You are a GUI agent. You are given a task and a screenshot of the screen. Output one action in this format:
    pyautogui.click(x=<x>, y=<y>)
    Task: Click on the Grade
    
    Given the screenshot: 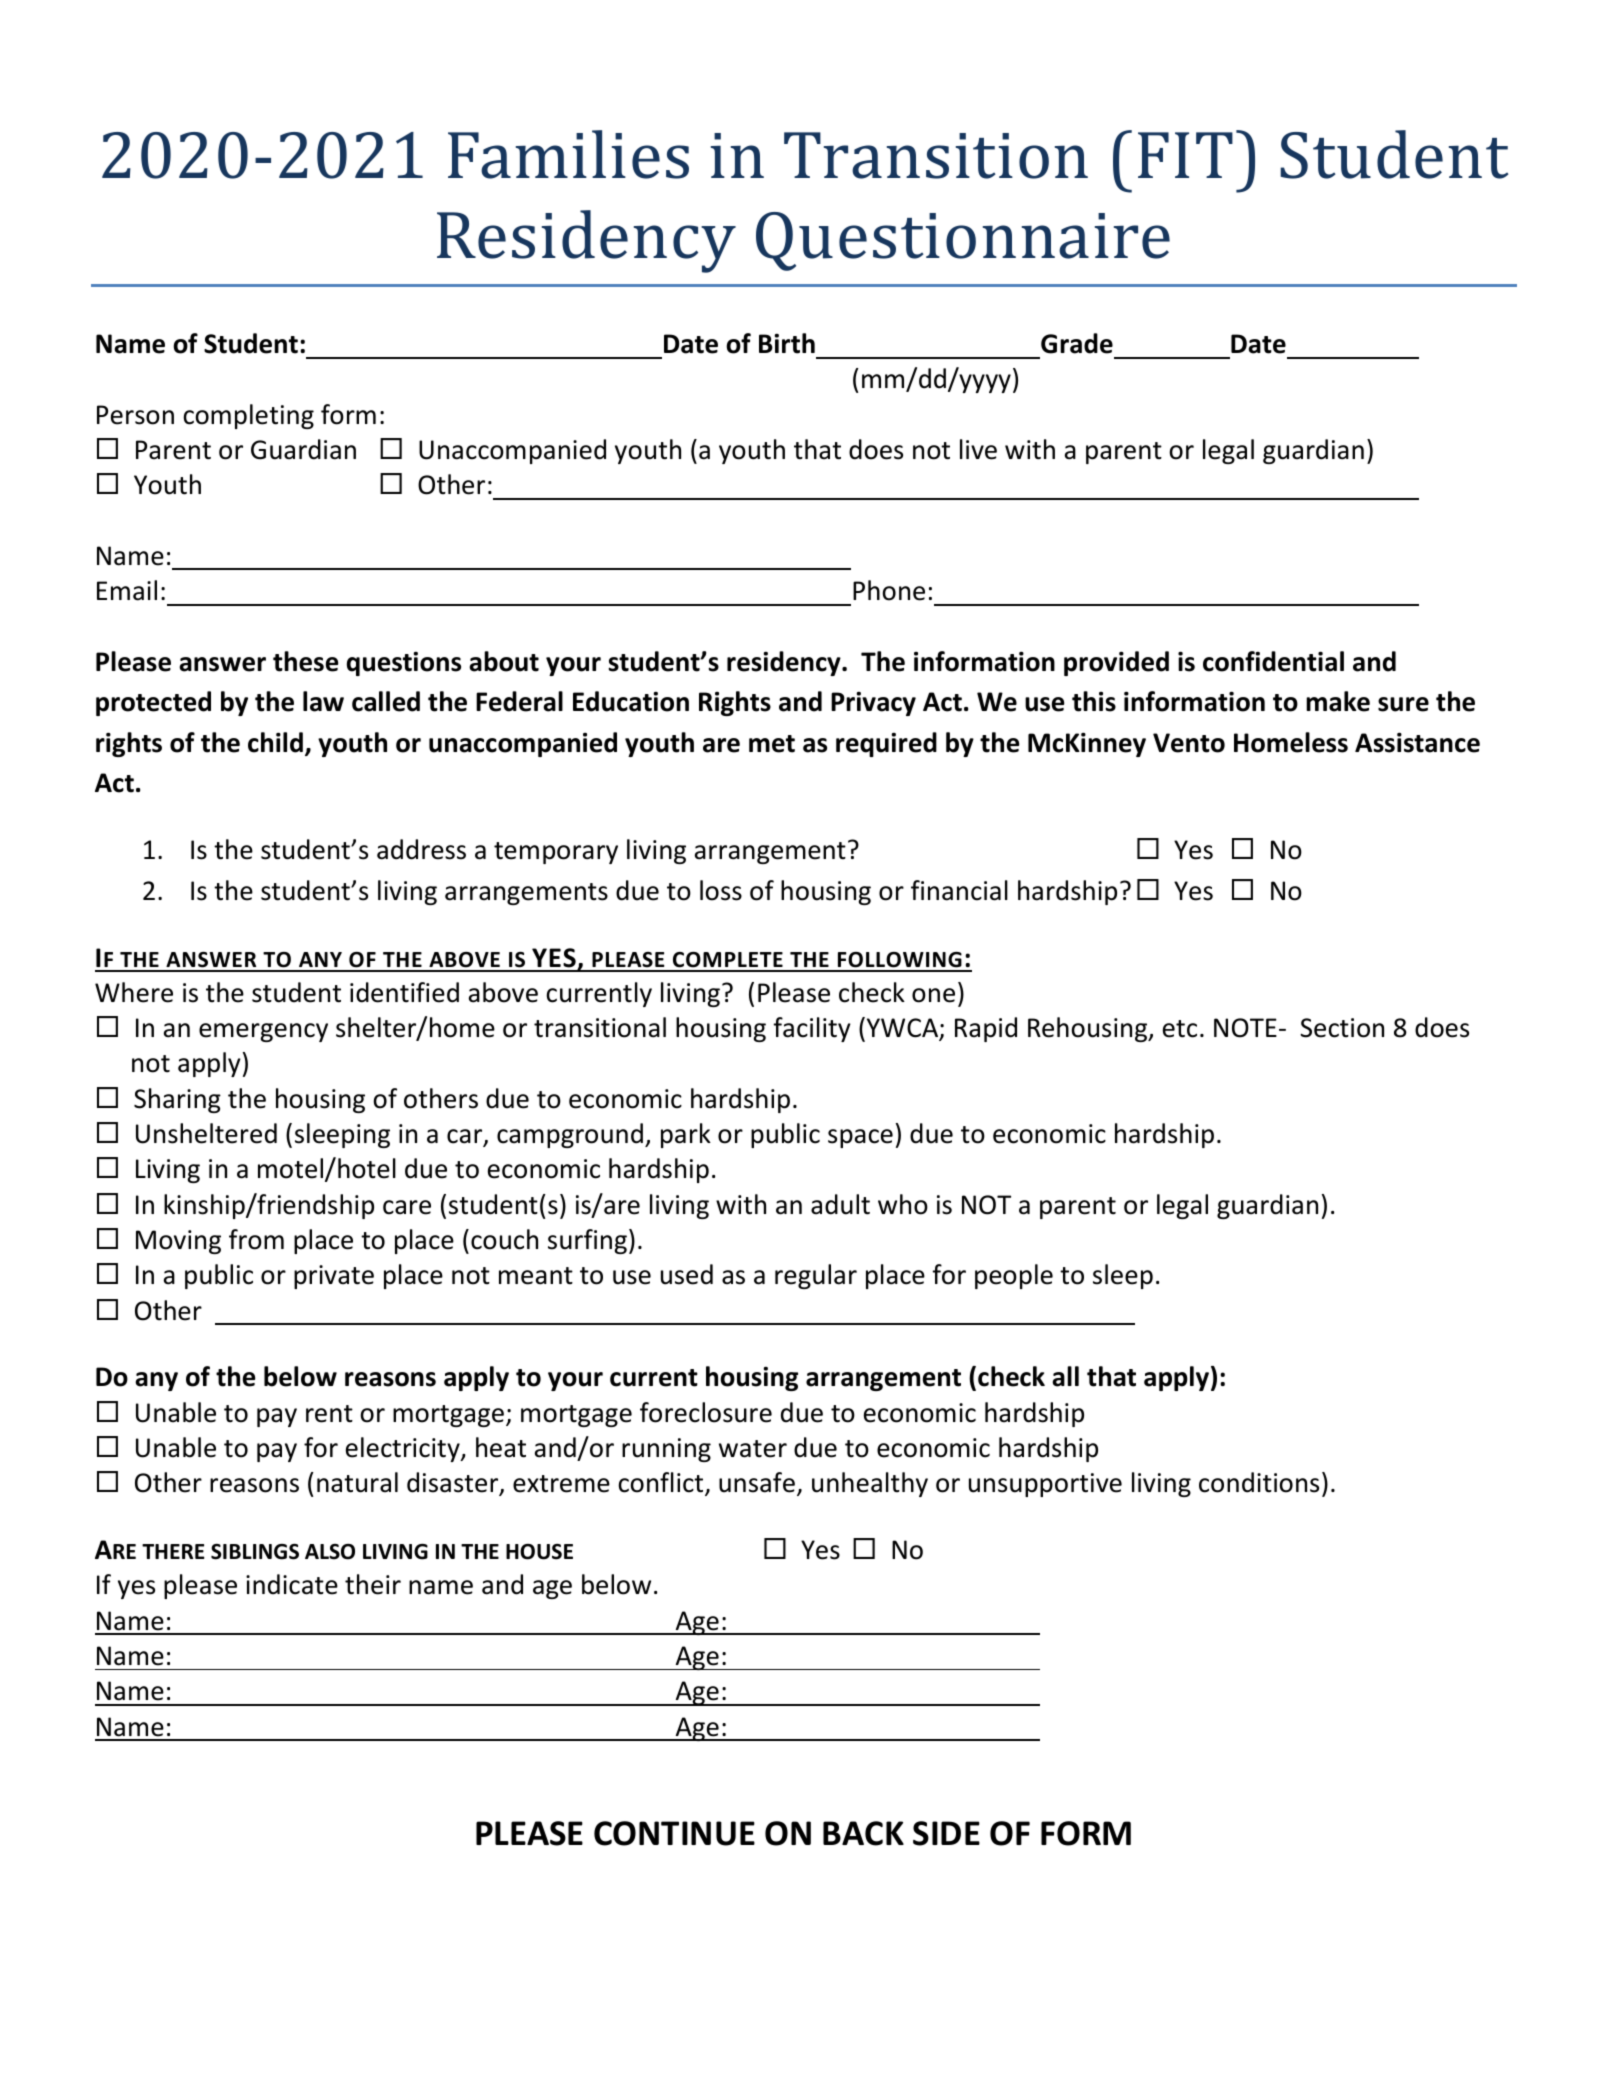 What is the action you would take?
    pyautogui.click(x=1077, y=343)
